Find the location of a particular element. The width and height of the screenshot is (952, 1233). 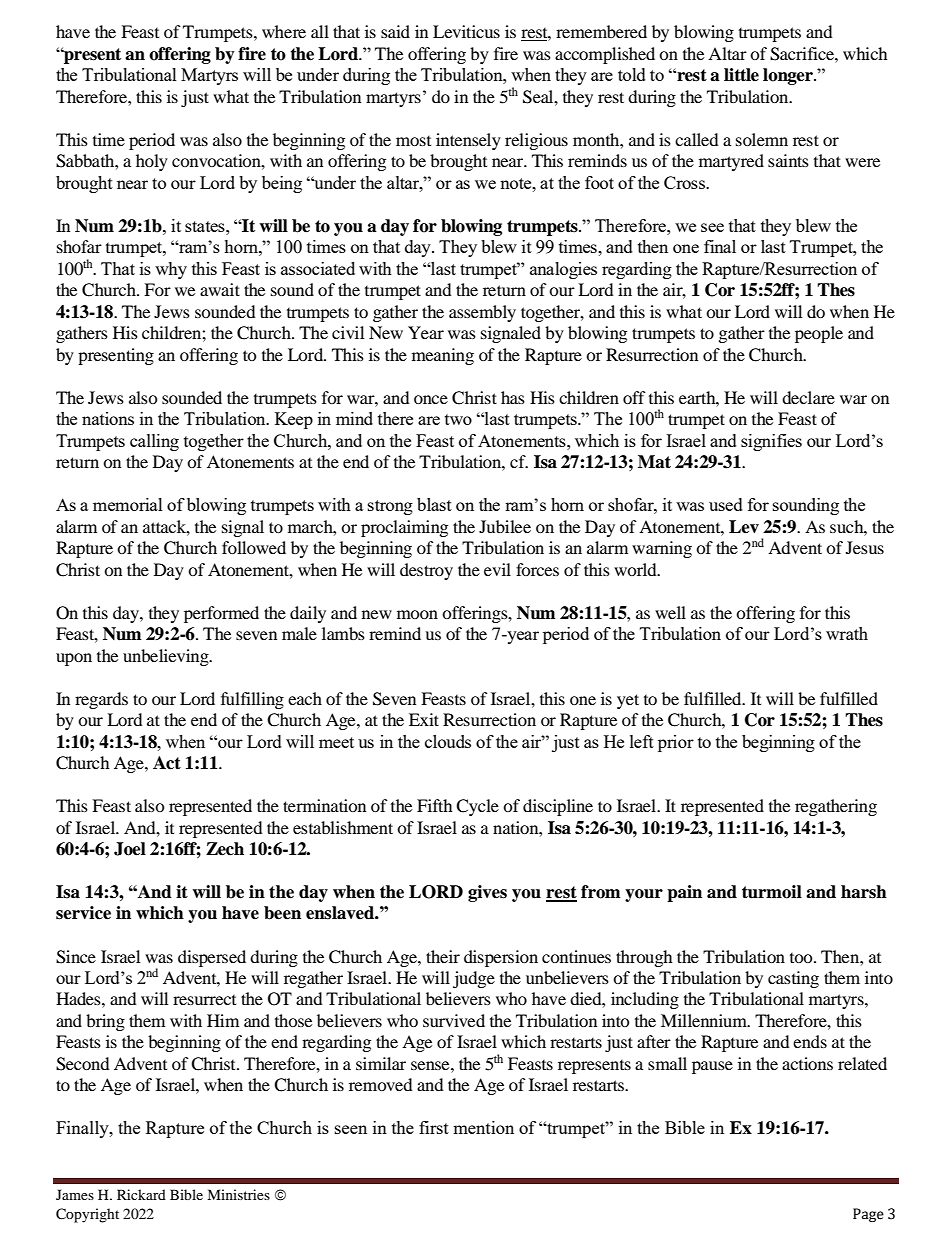

moon is located at coordinates (417, 614).
